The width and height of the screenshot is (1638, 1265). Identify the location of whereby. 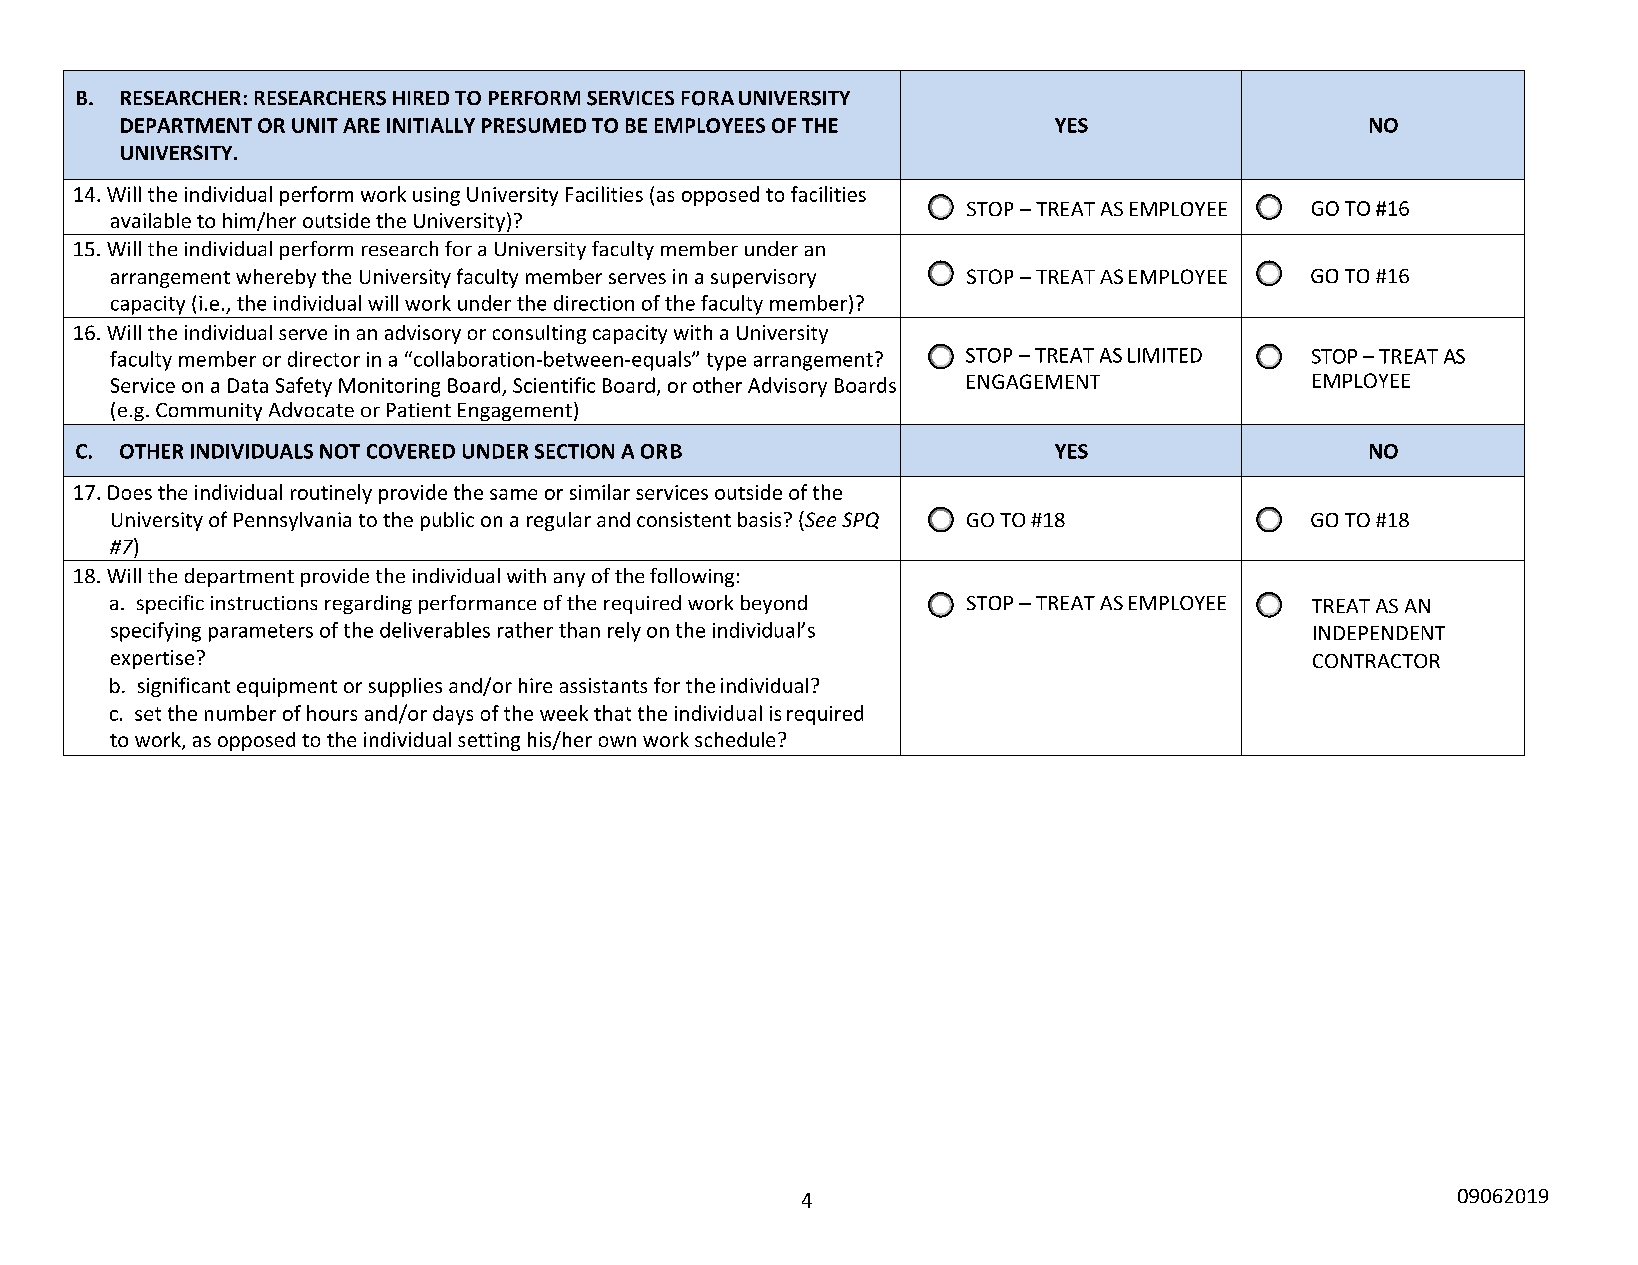
(276, 278).
